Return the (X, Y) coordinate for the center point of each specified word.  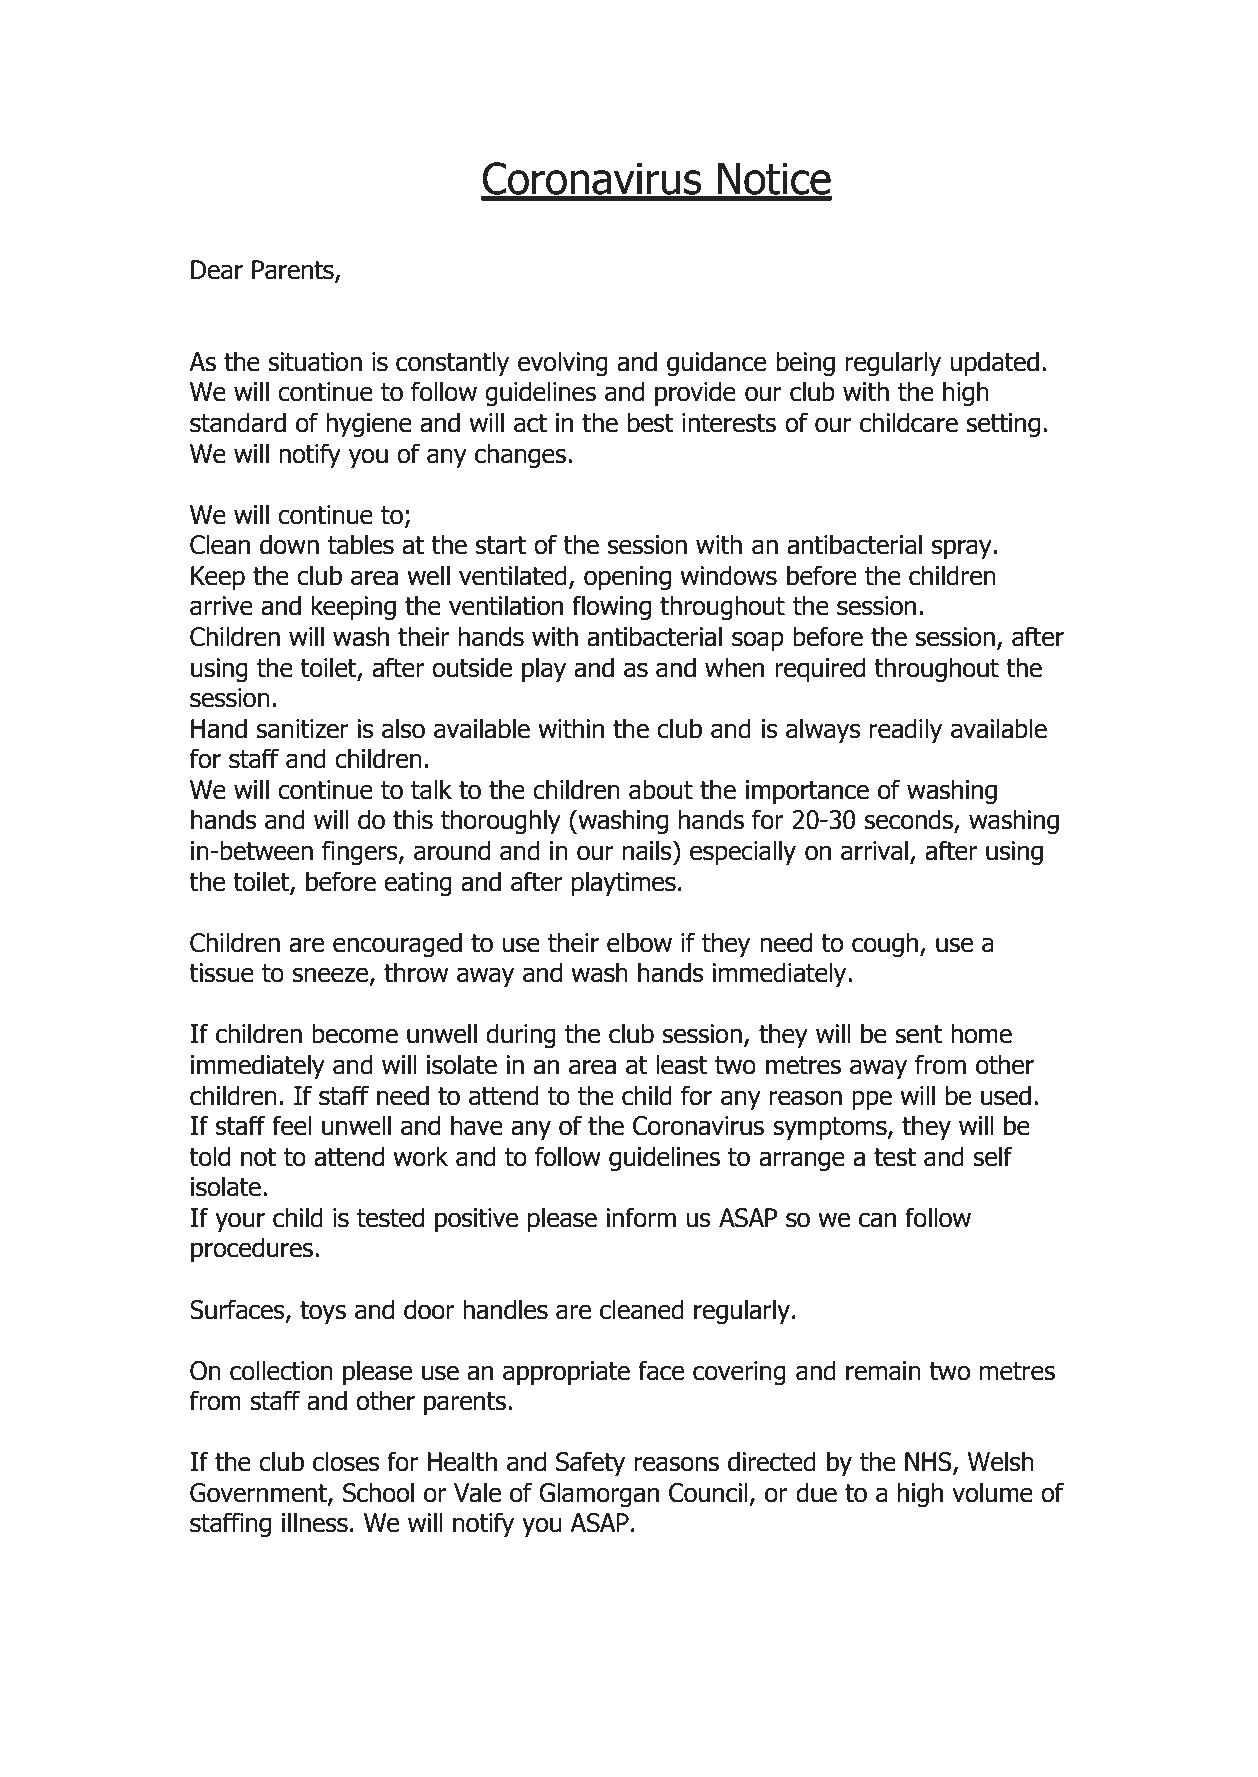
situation (315, 362)
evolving (563, 363)
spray (962, 549)
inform (641, 1217)
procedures (253, 1249)
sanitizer (302, 729)
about (661, 789)
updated (994, 363)
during (521, 1035)
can (877, 1220)
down (289, 544)
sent (919, 1034)
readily (906, 730)
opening (627, 578)
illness (315, 1522)
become (355, 1033)
